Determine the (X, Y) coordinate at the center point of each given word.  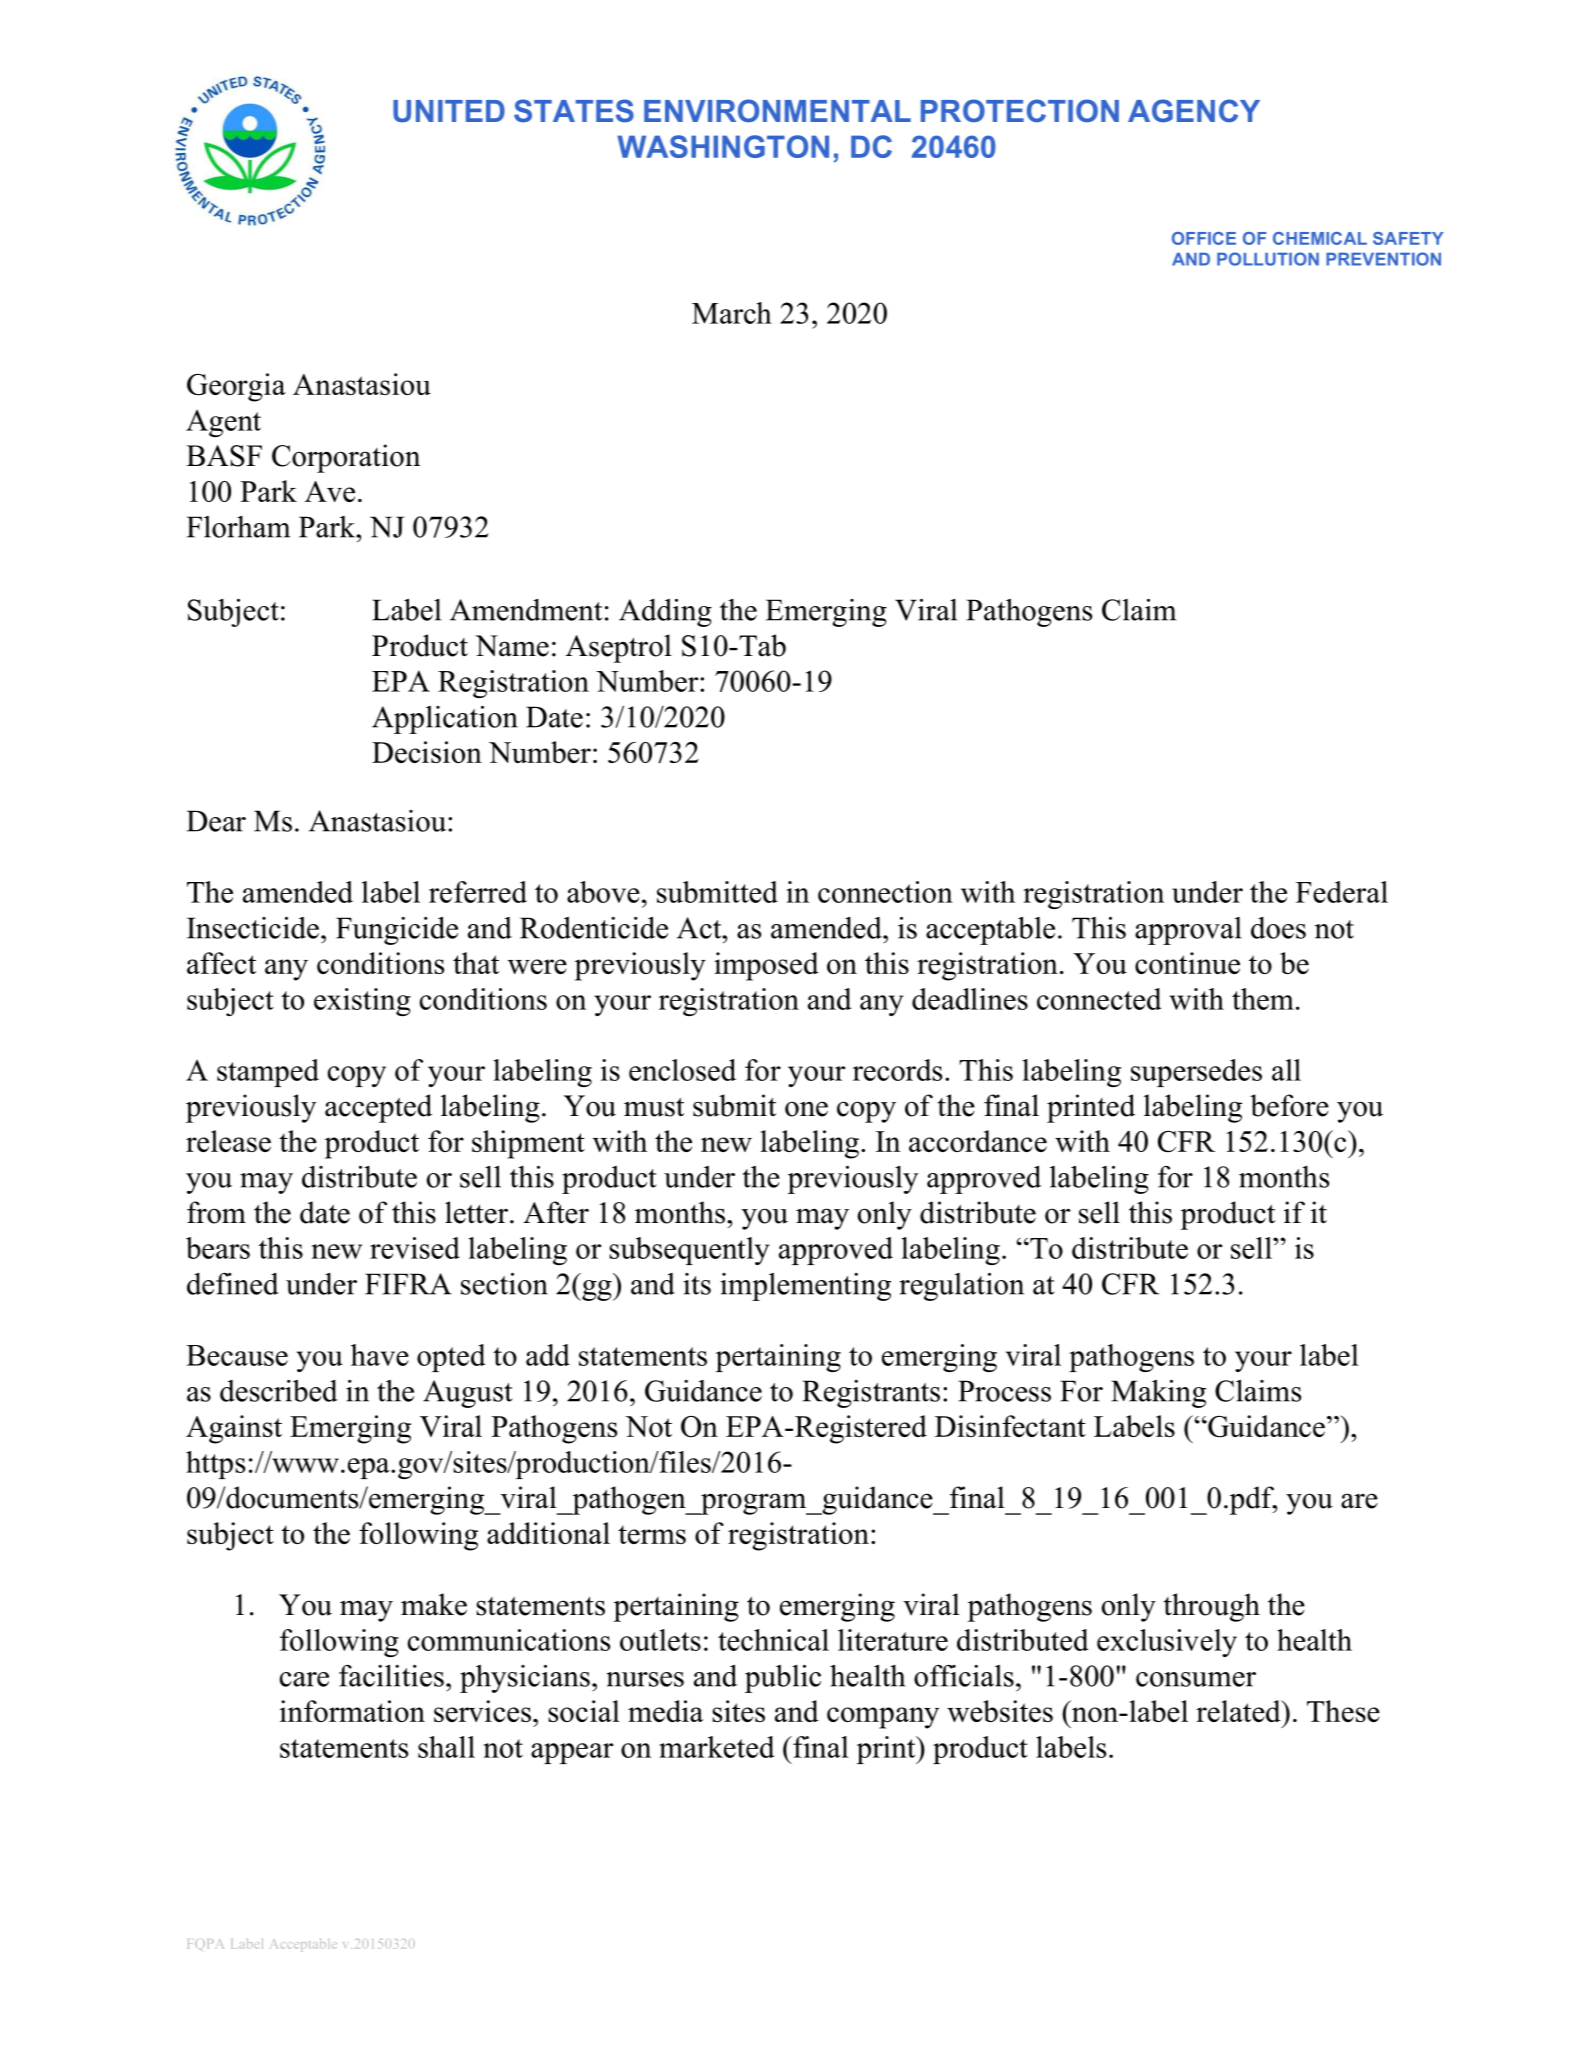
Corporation (346, 458)
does (1278, 928)
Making (1158, 1394)
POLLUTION (1268, 259)
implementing (805, 1287)
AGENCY (1194, 111)
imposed (766, 966)
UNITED (449, 111)
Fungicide (397, 930)
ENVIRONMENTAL (777, 110)
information (352, 1711)
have (380, 1355)
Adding (665, 613)
